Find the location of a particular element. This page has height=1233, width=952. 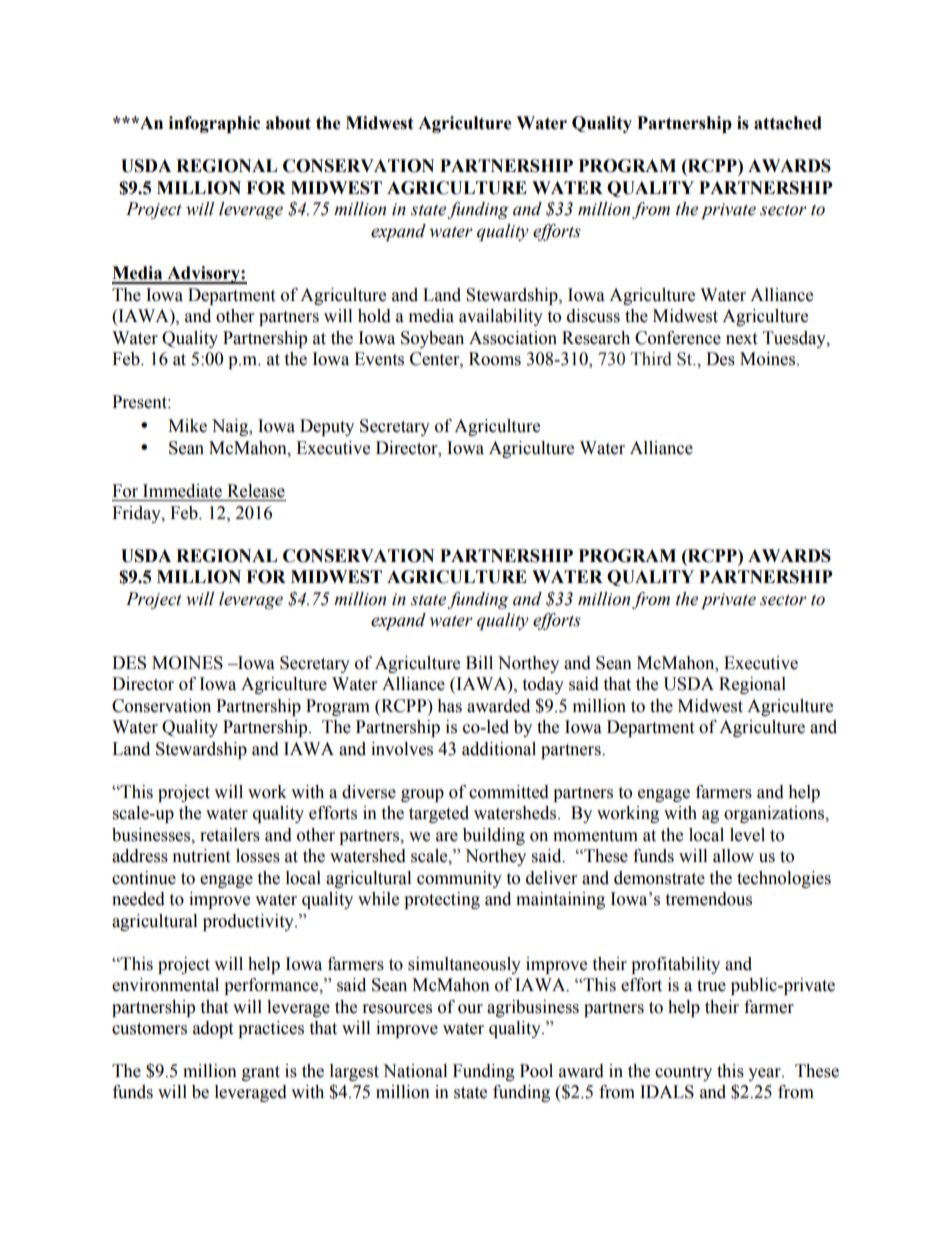

next is located at coordinates (741, 339).
